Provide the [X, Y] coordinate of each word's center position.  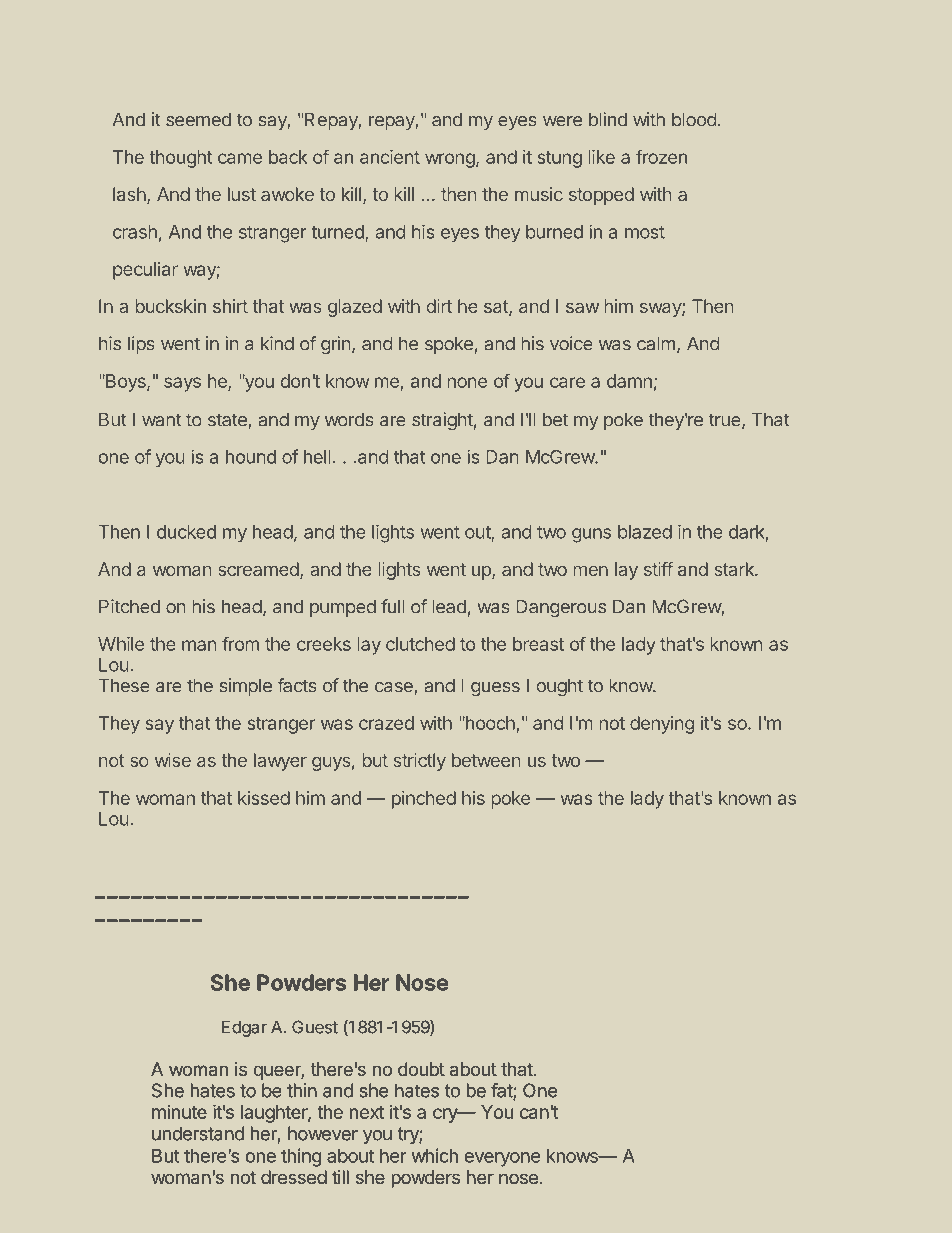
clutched [420, 644]
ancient [390, 157]
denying [662, 725]
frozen [661, 156]
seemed [198, 119]
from [240, 643]
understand [198, 1133]
